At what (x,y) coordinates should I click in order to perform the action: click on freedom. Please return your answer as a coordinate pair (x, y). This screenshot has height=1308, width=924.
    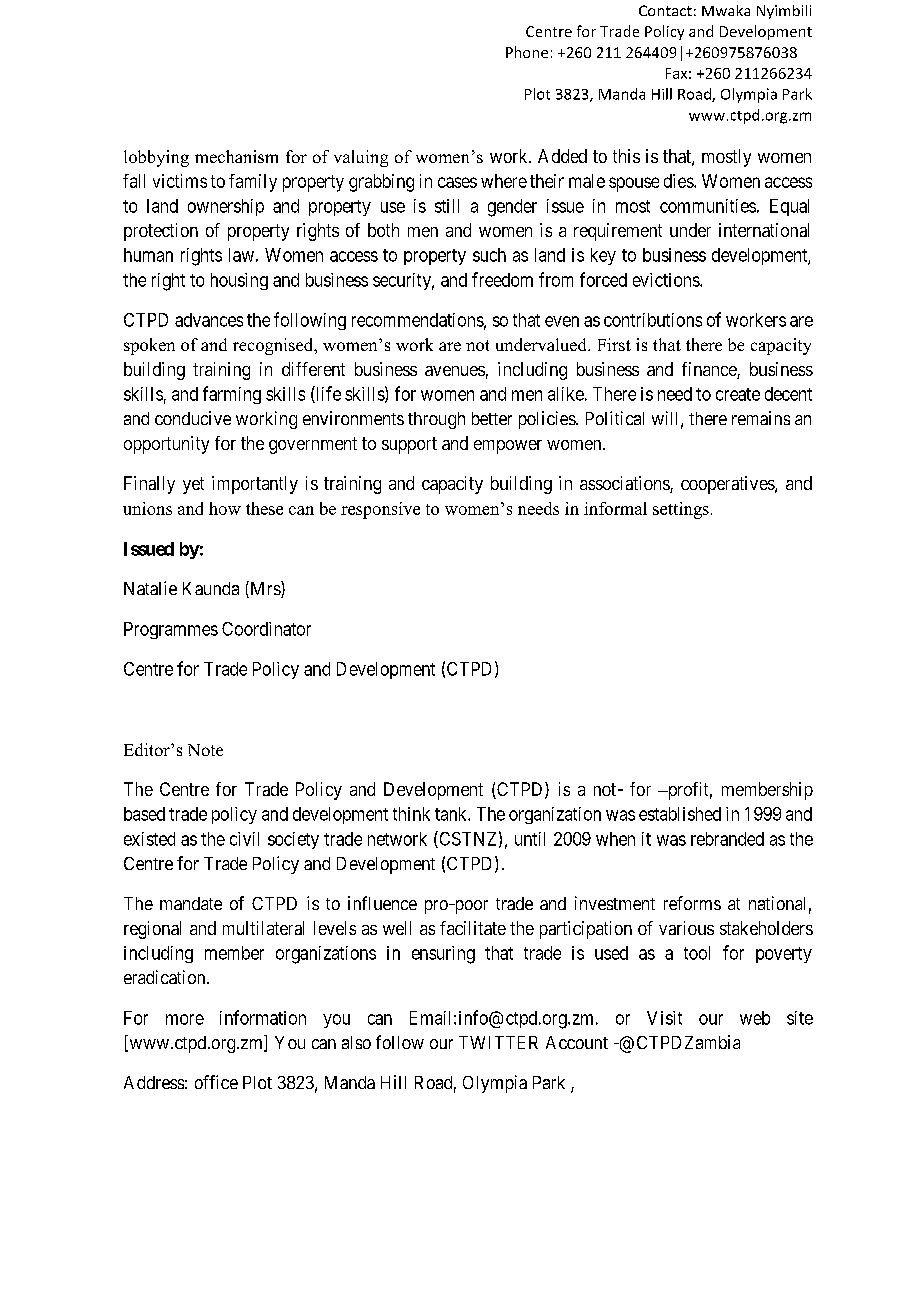
    Looking at the image, I should click on (502, 279).
